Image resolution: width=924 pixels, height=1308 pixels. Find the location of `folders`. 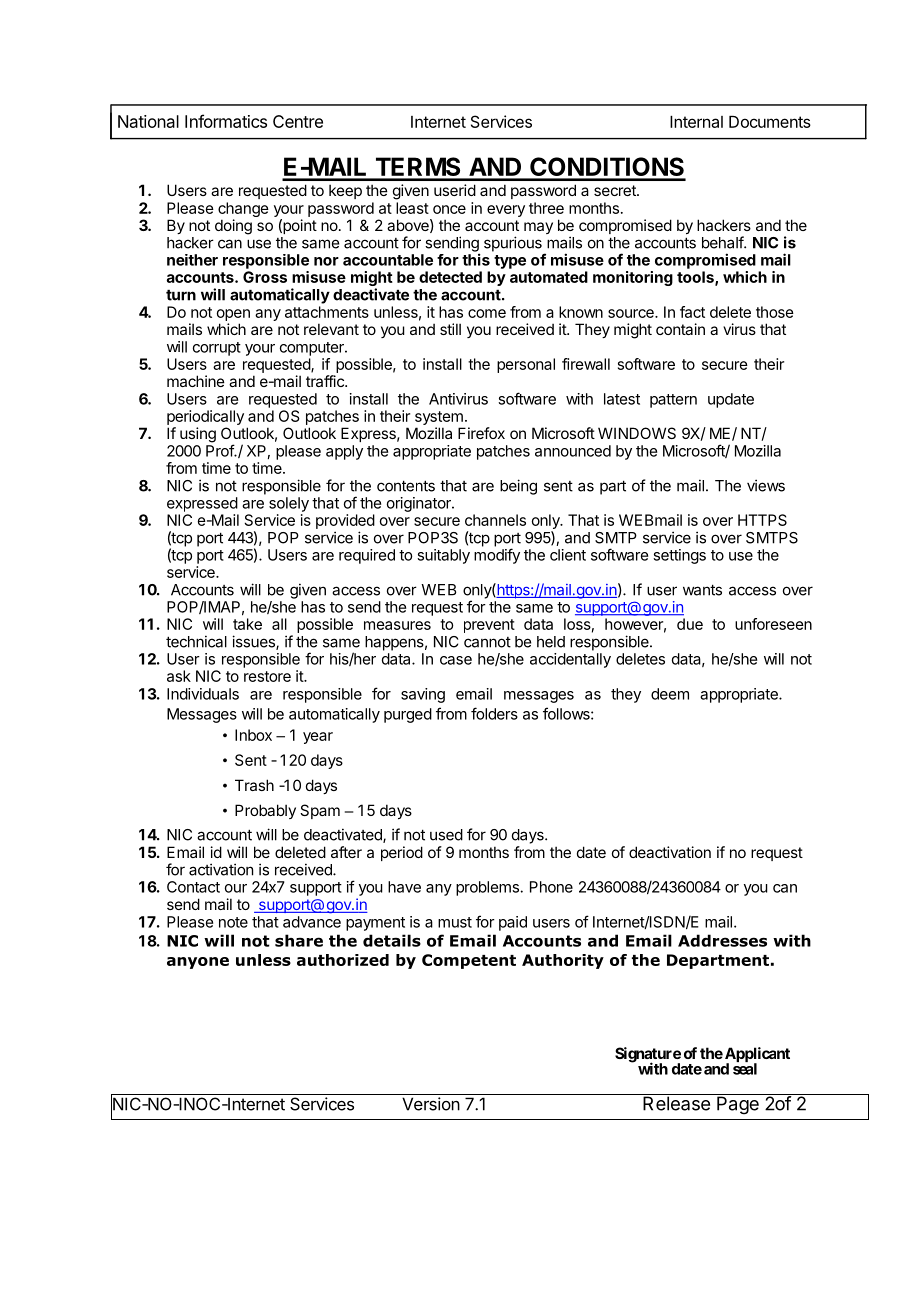

folders is located at coordinates (494, 713).
